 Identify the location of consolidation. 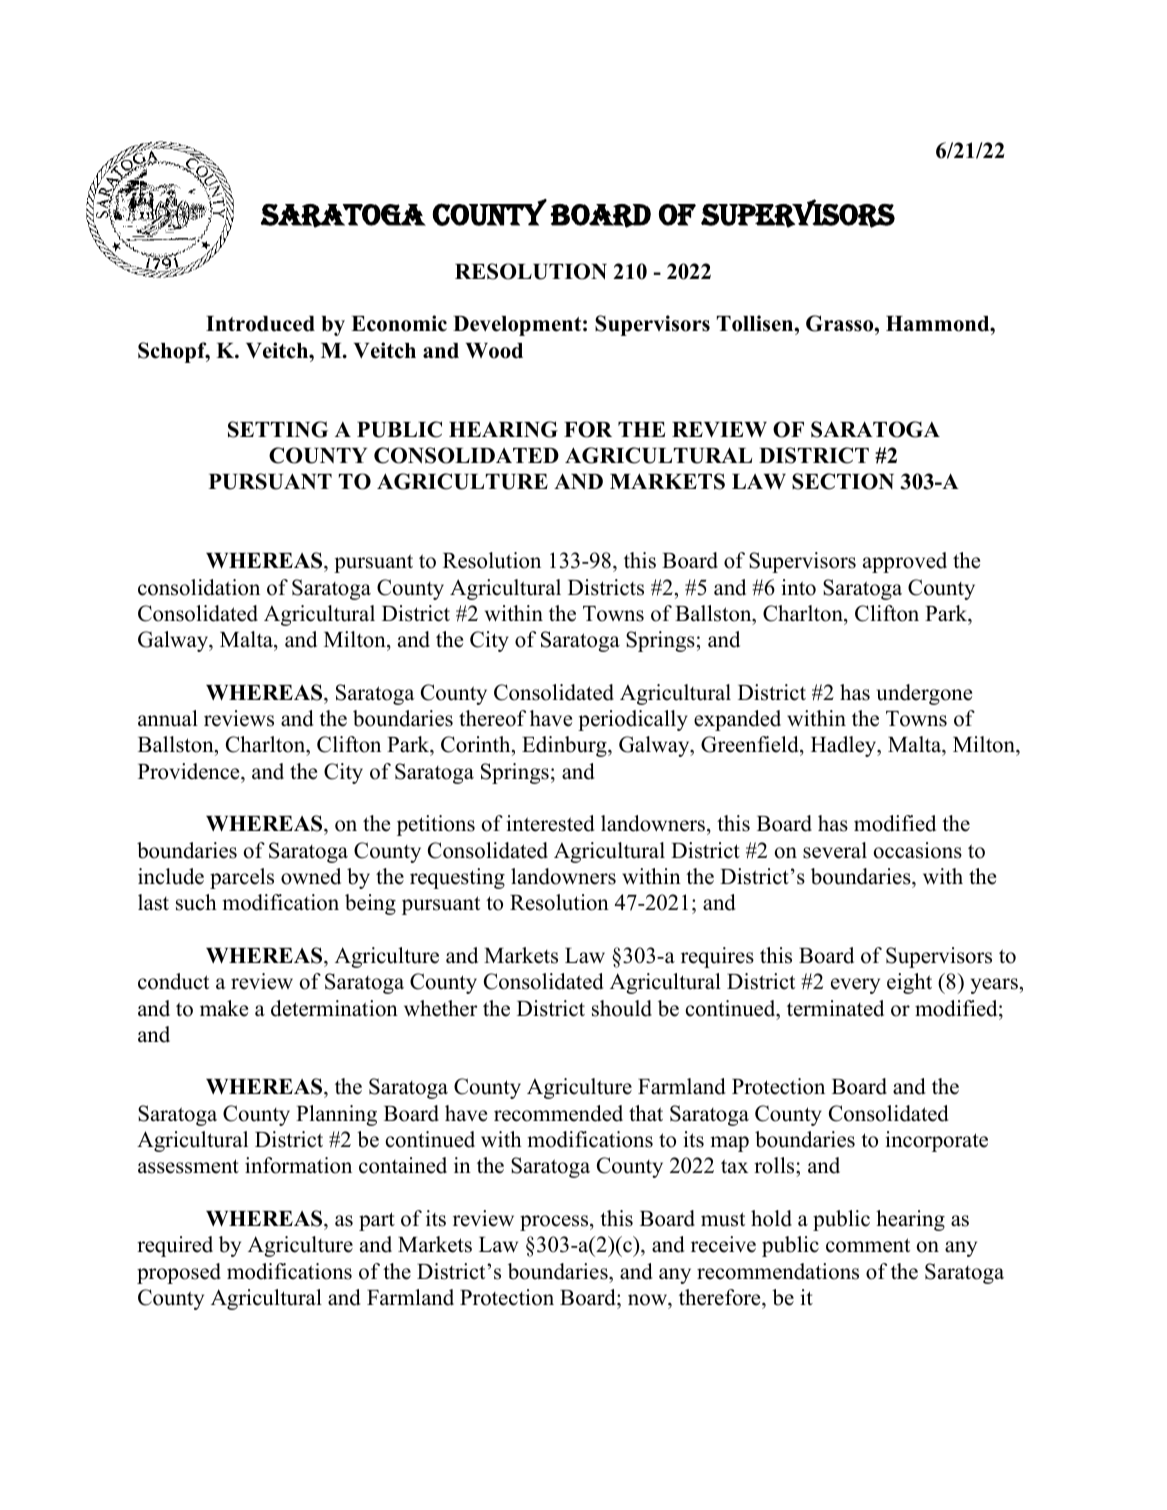
(199, 587).
